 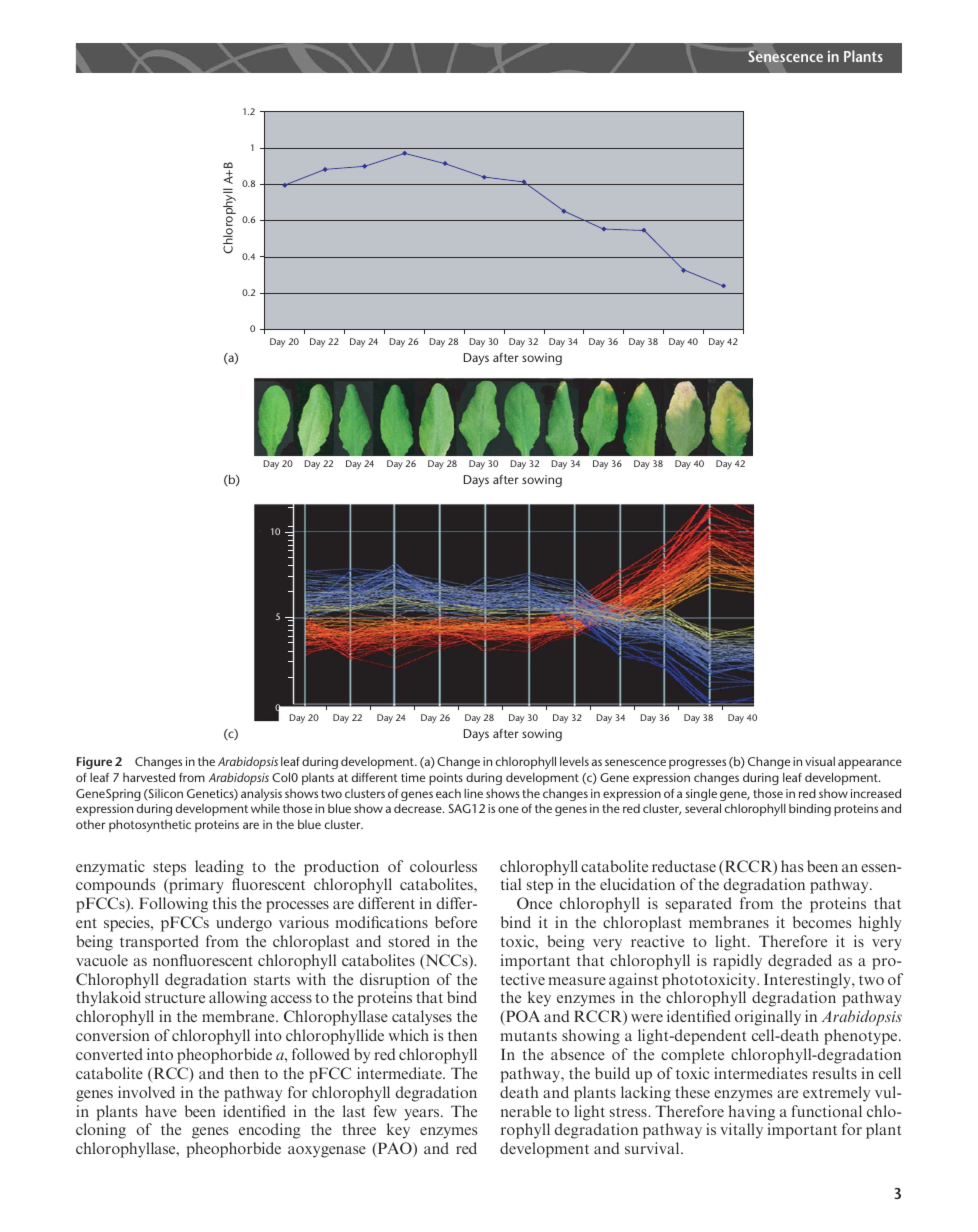 I want to click on catalyses, so click(x=422, y=1018).
